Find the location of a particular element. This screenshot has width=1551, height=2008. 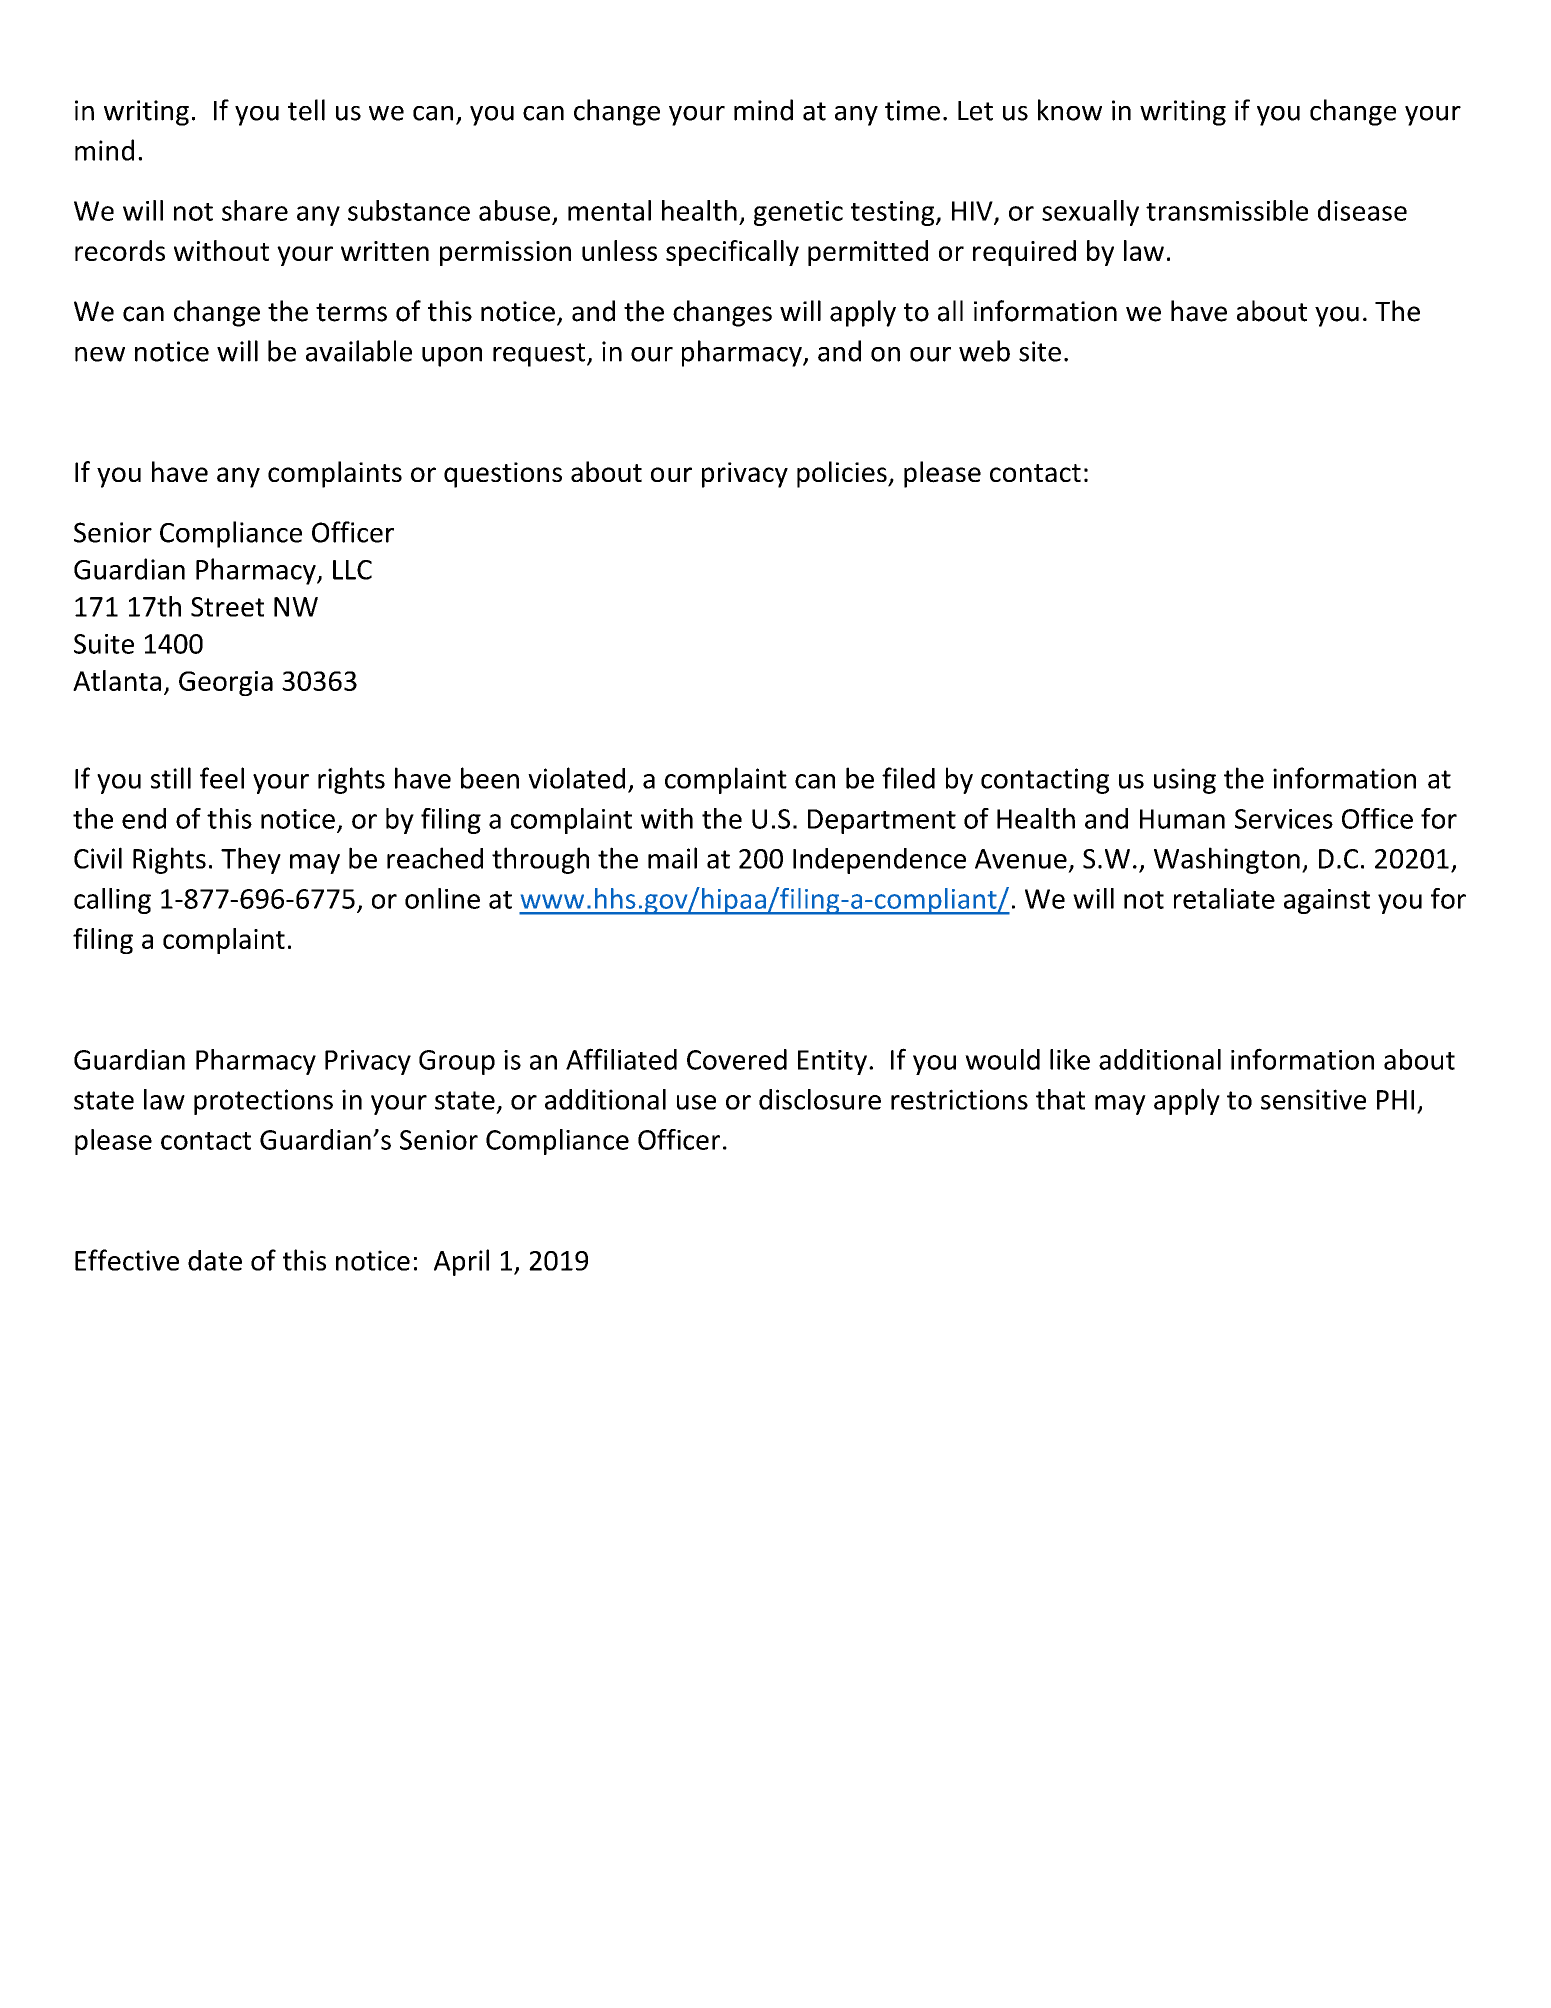

genetic is located at coordinates (798, 213).
